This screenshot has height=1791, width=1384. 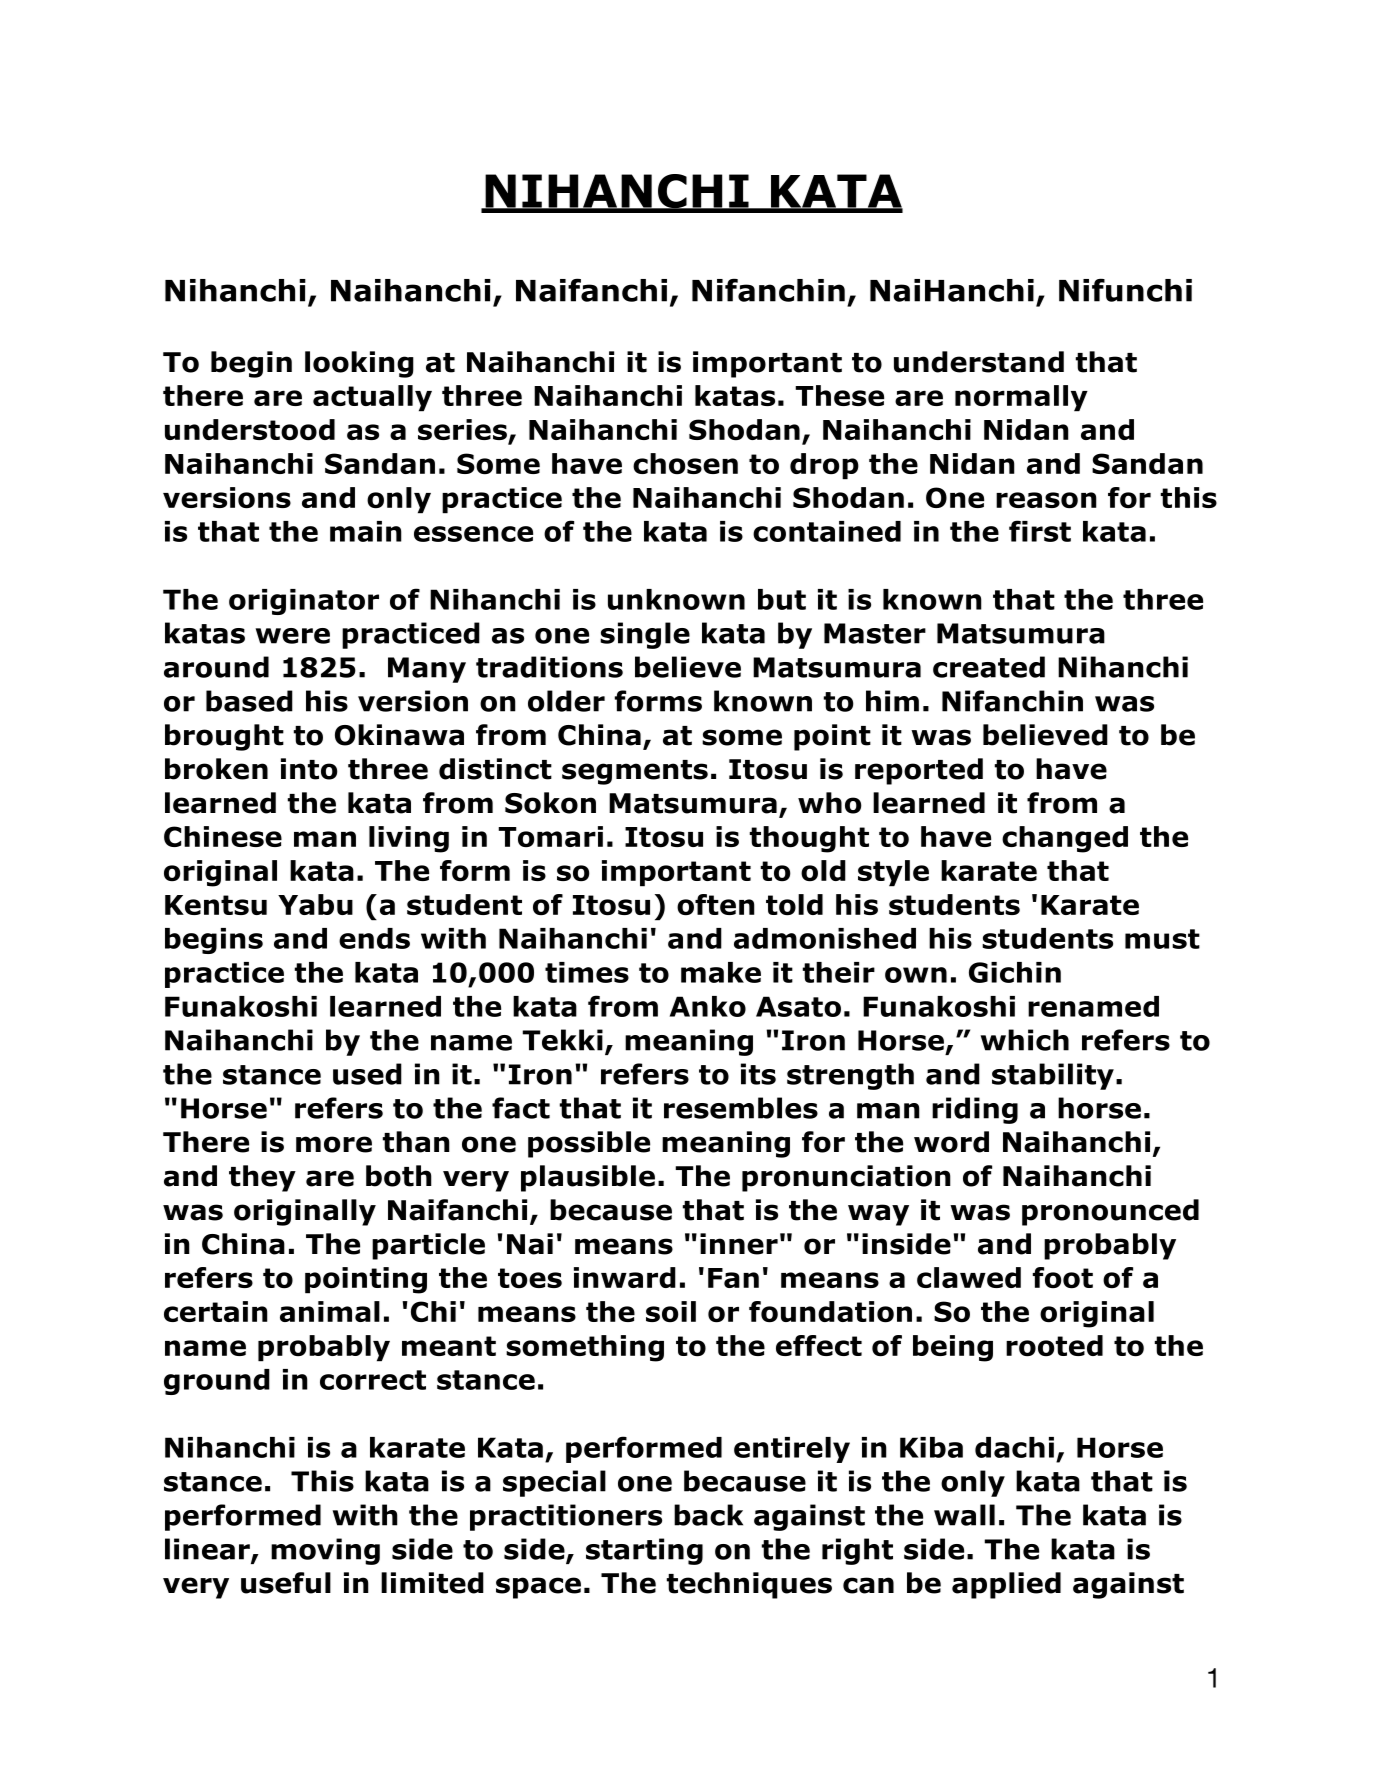 I want to click on normally, so click(x=1021, y=398).
